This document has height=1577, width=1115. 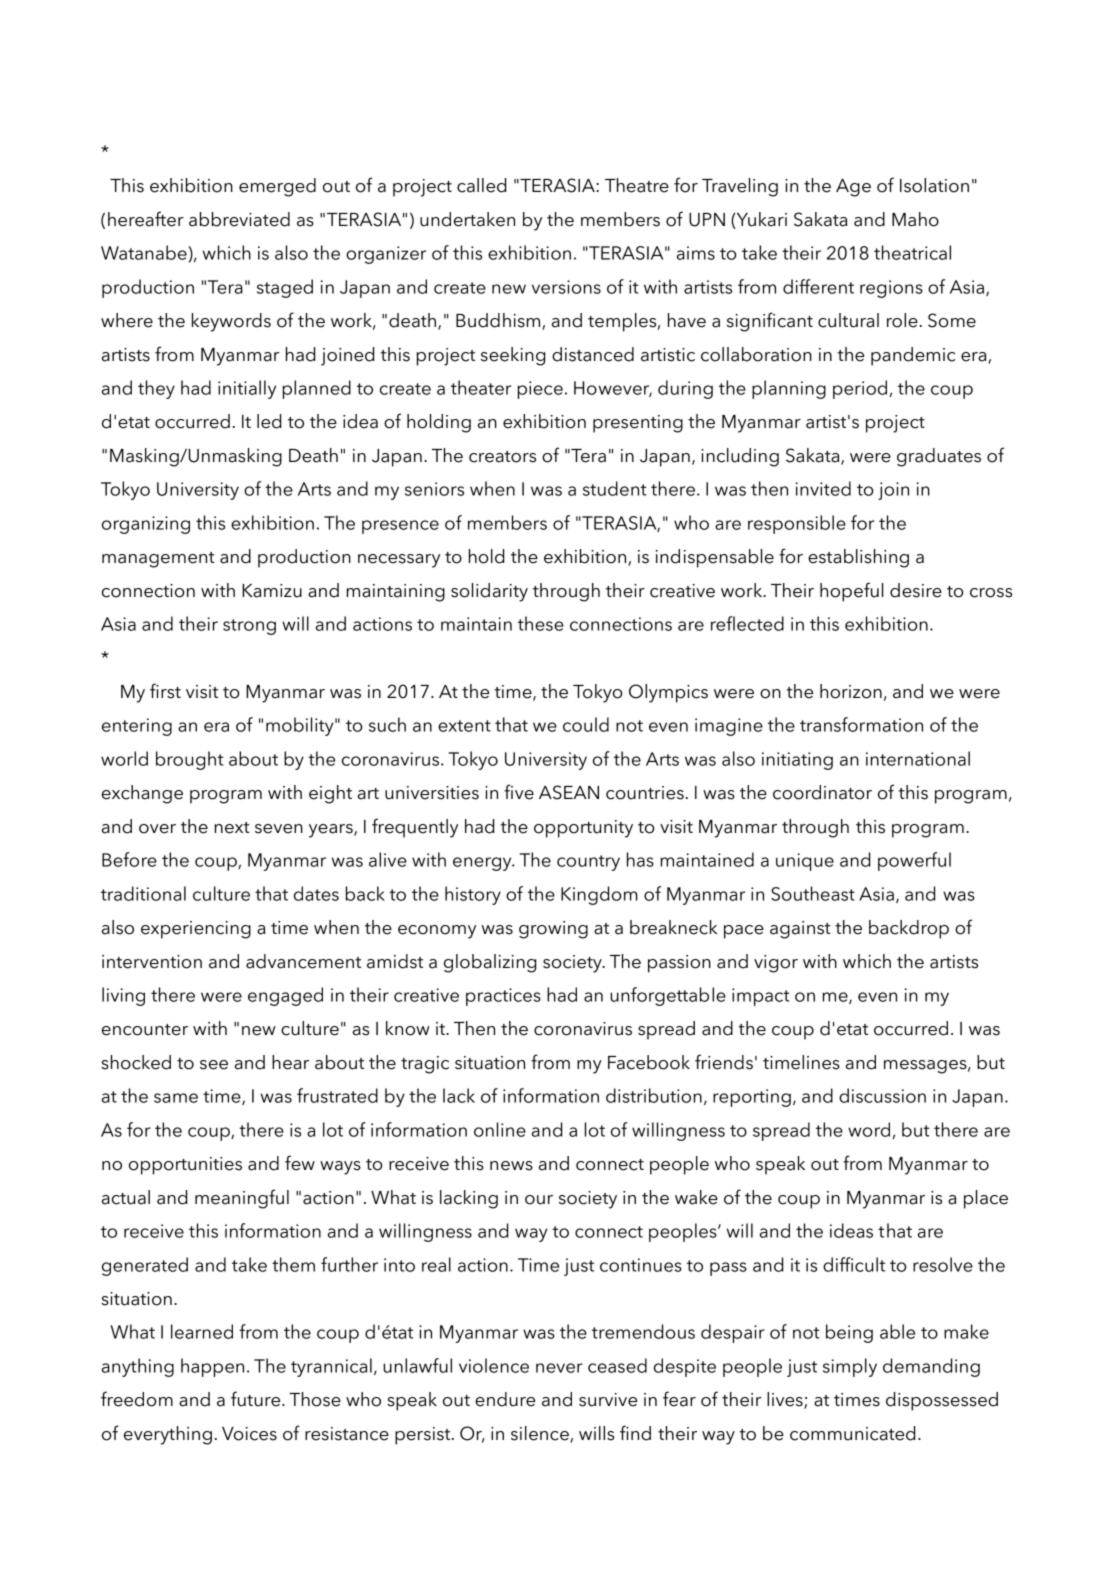 What do you see at coordinates (232, 828) in the document?
I see `next` at bounding box center [232, 828].
